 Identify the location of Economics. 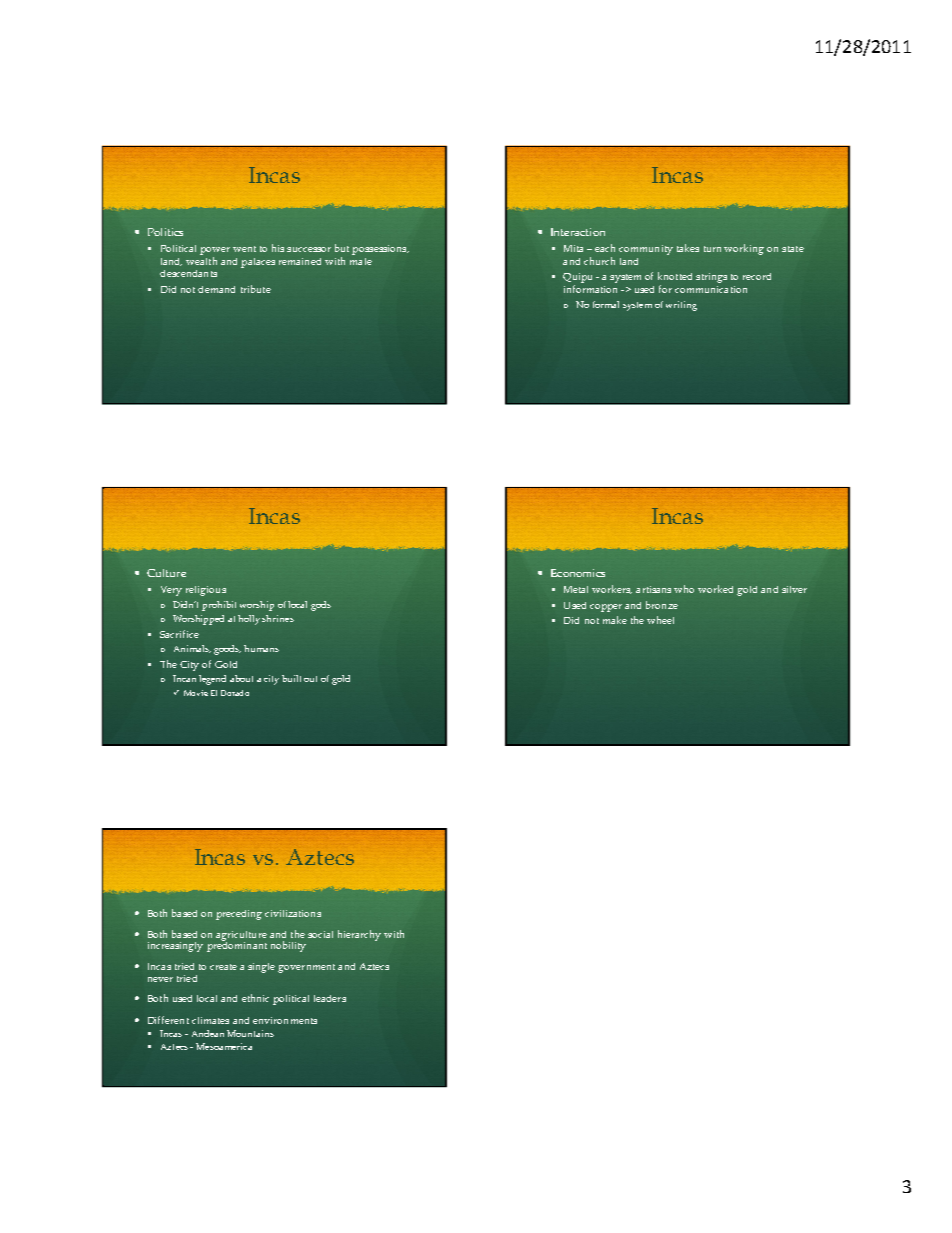
(578, 573).
